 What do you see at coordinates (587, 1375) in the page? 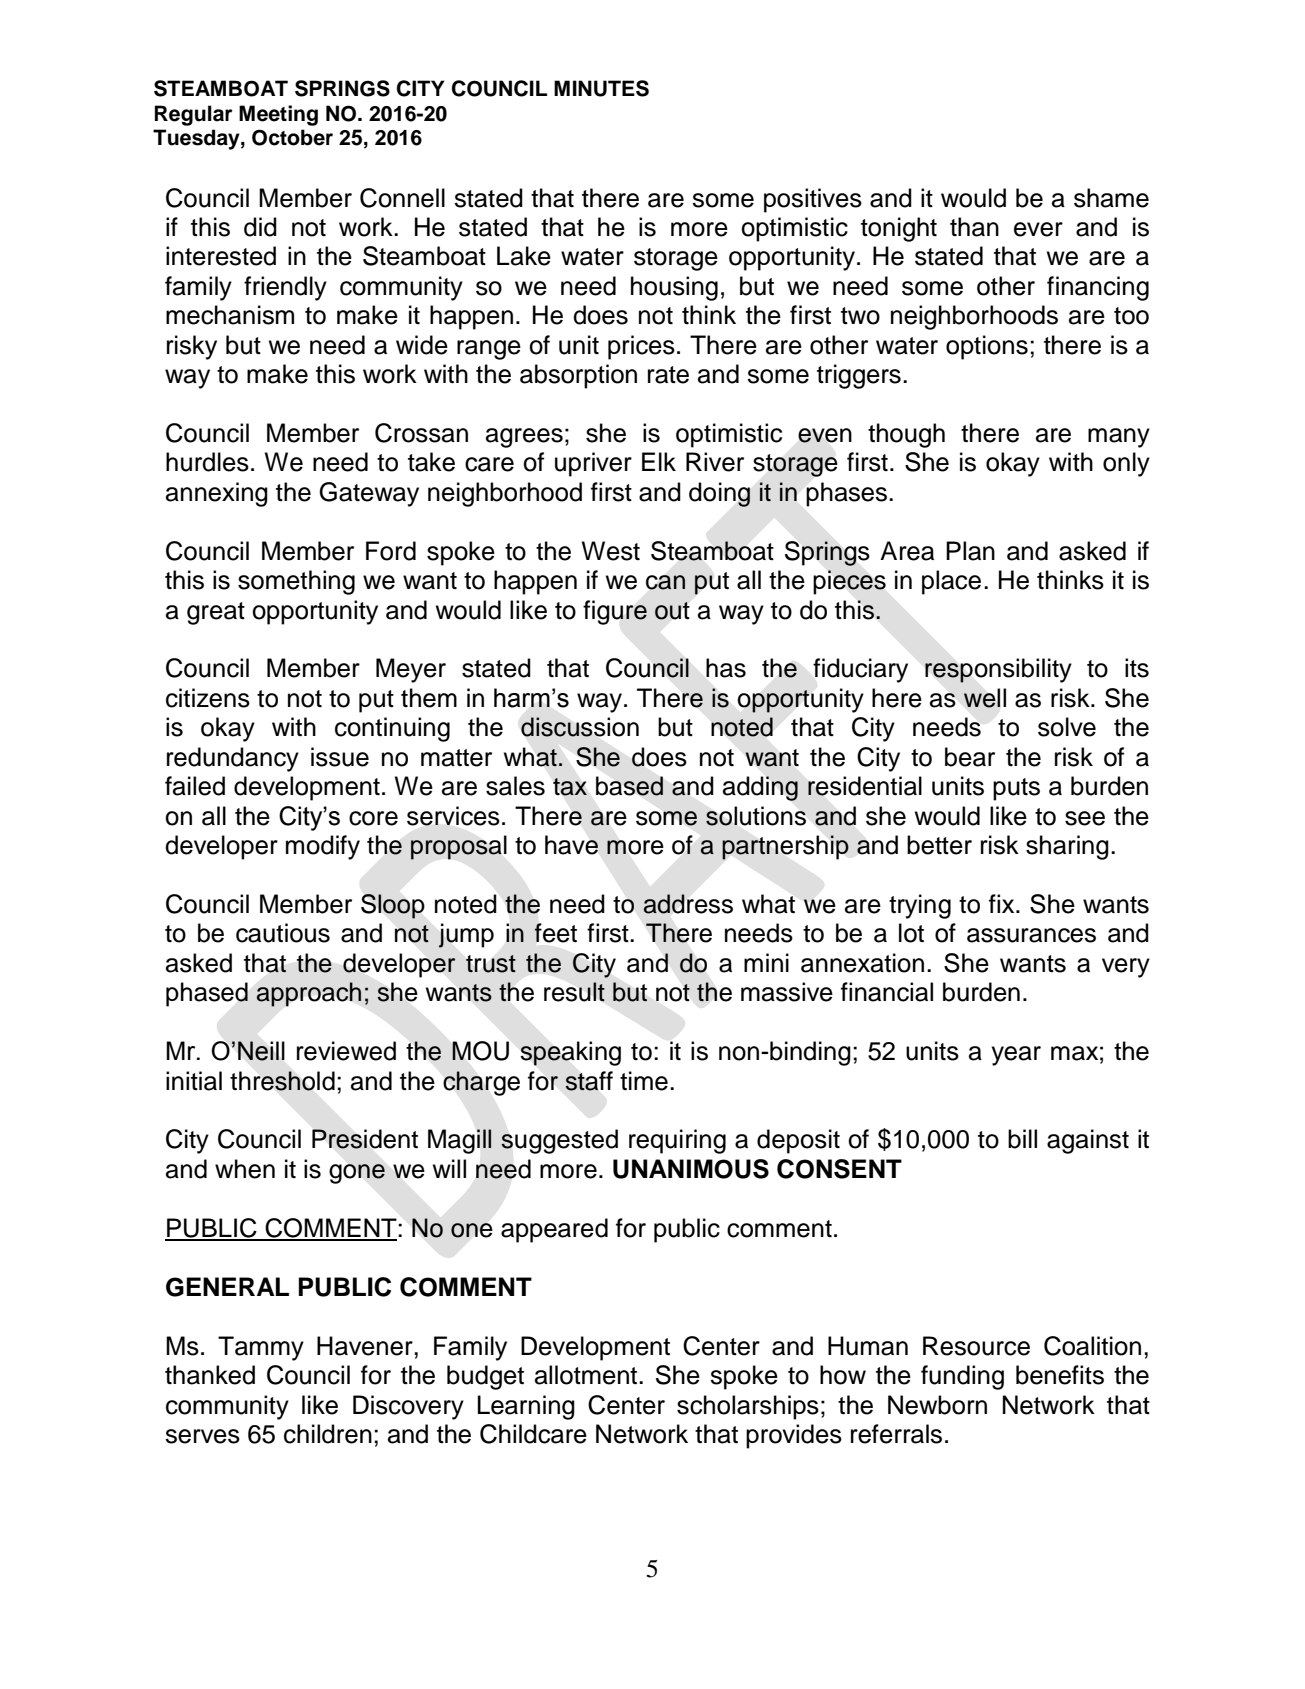
I see `allotment` at bounding box center [587, 1375].
